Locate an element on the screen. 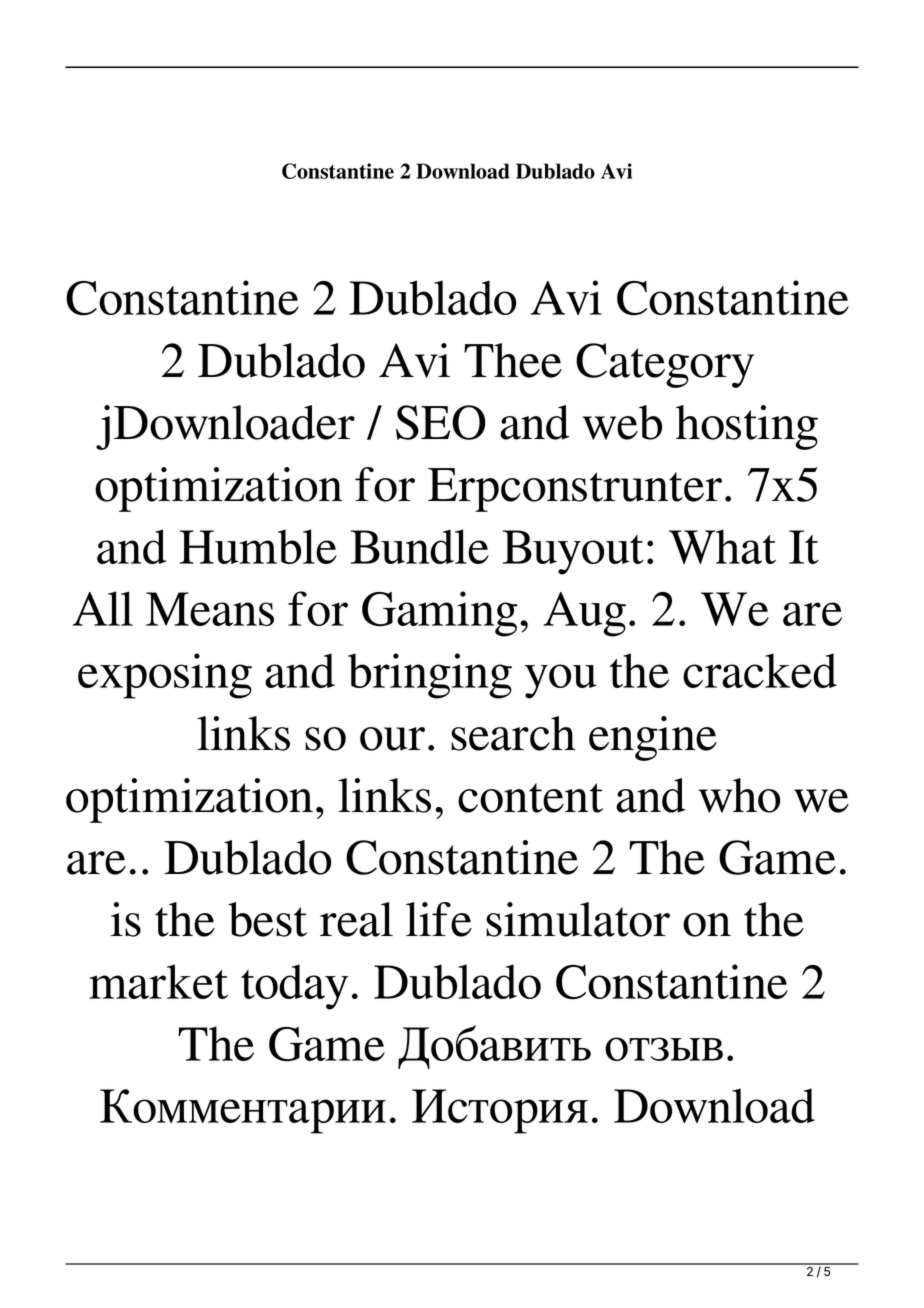 This screenshot has height=1308, width=924. who is located at coordinates (739, 795).
